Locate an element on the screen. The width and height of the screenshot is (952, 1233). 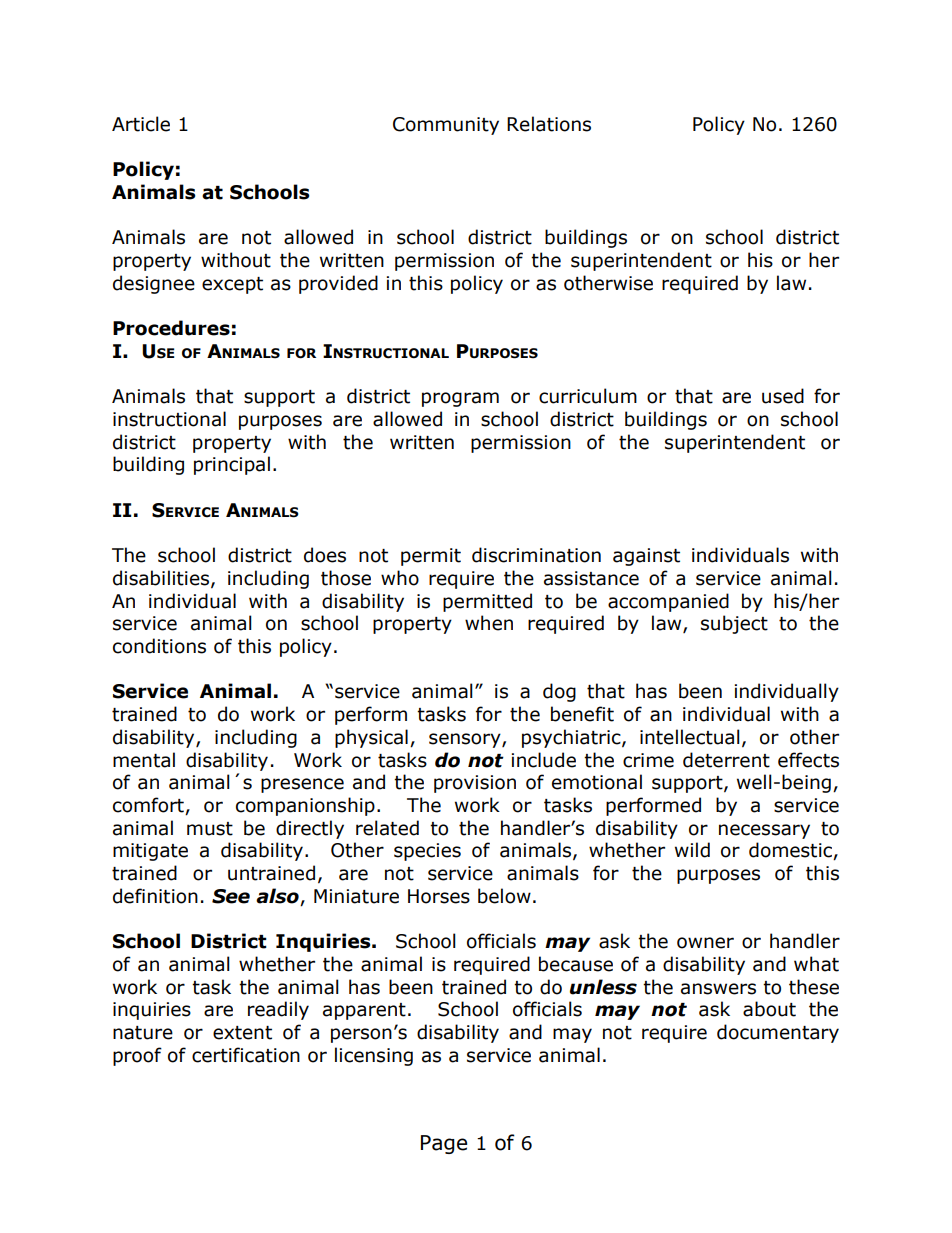
Community is located at coordinates (446, 126).
